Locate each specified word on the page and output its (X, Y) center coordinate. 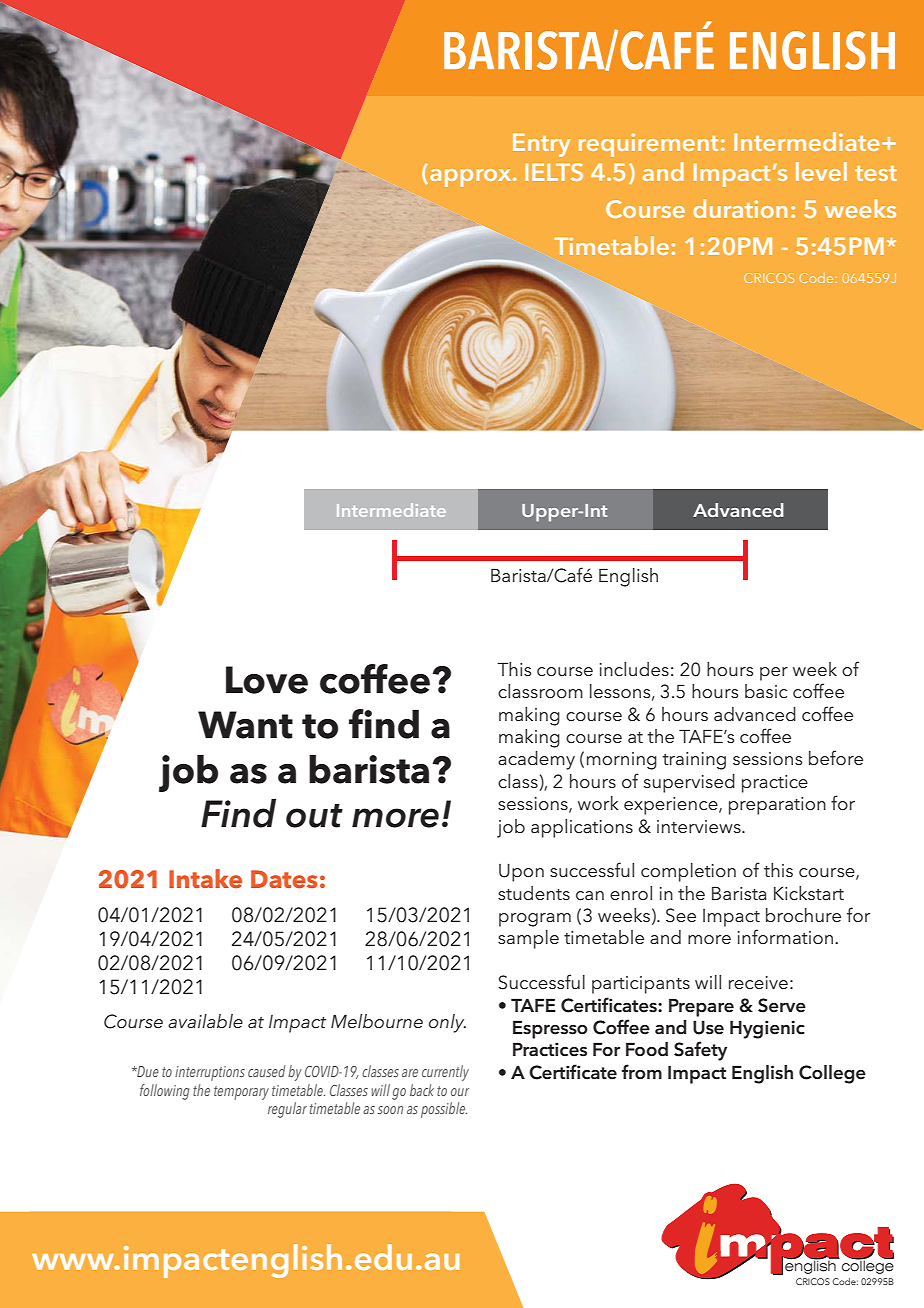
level (821, 171)
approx (472, 178)
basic (766, 691)
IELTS (554, 172)
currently (445, 1073)
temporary (241, 1093)
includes (634, 669)
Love (267, 680)
